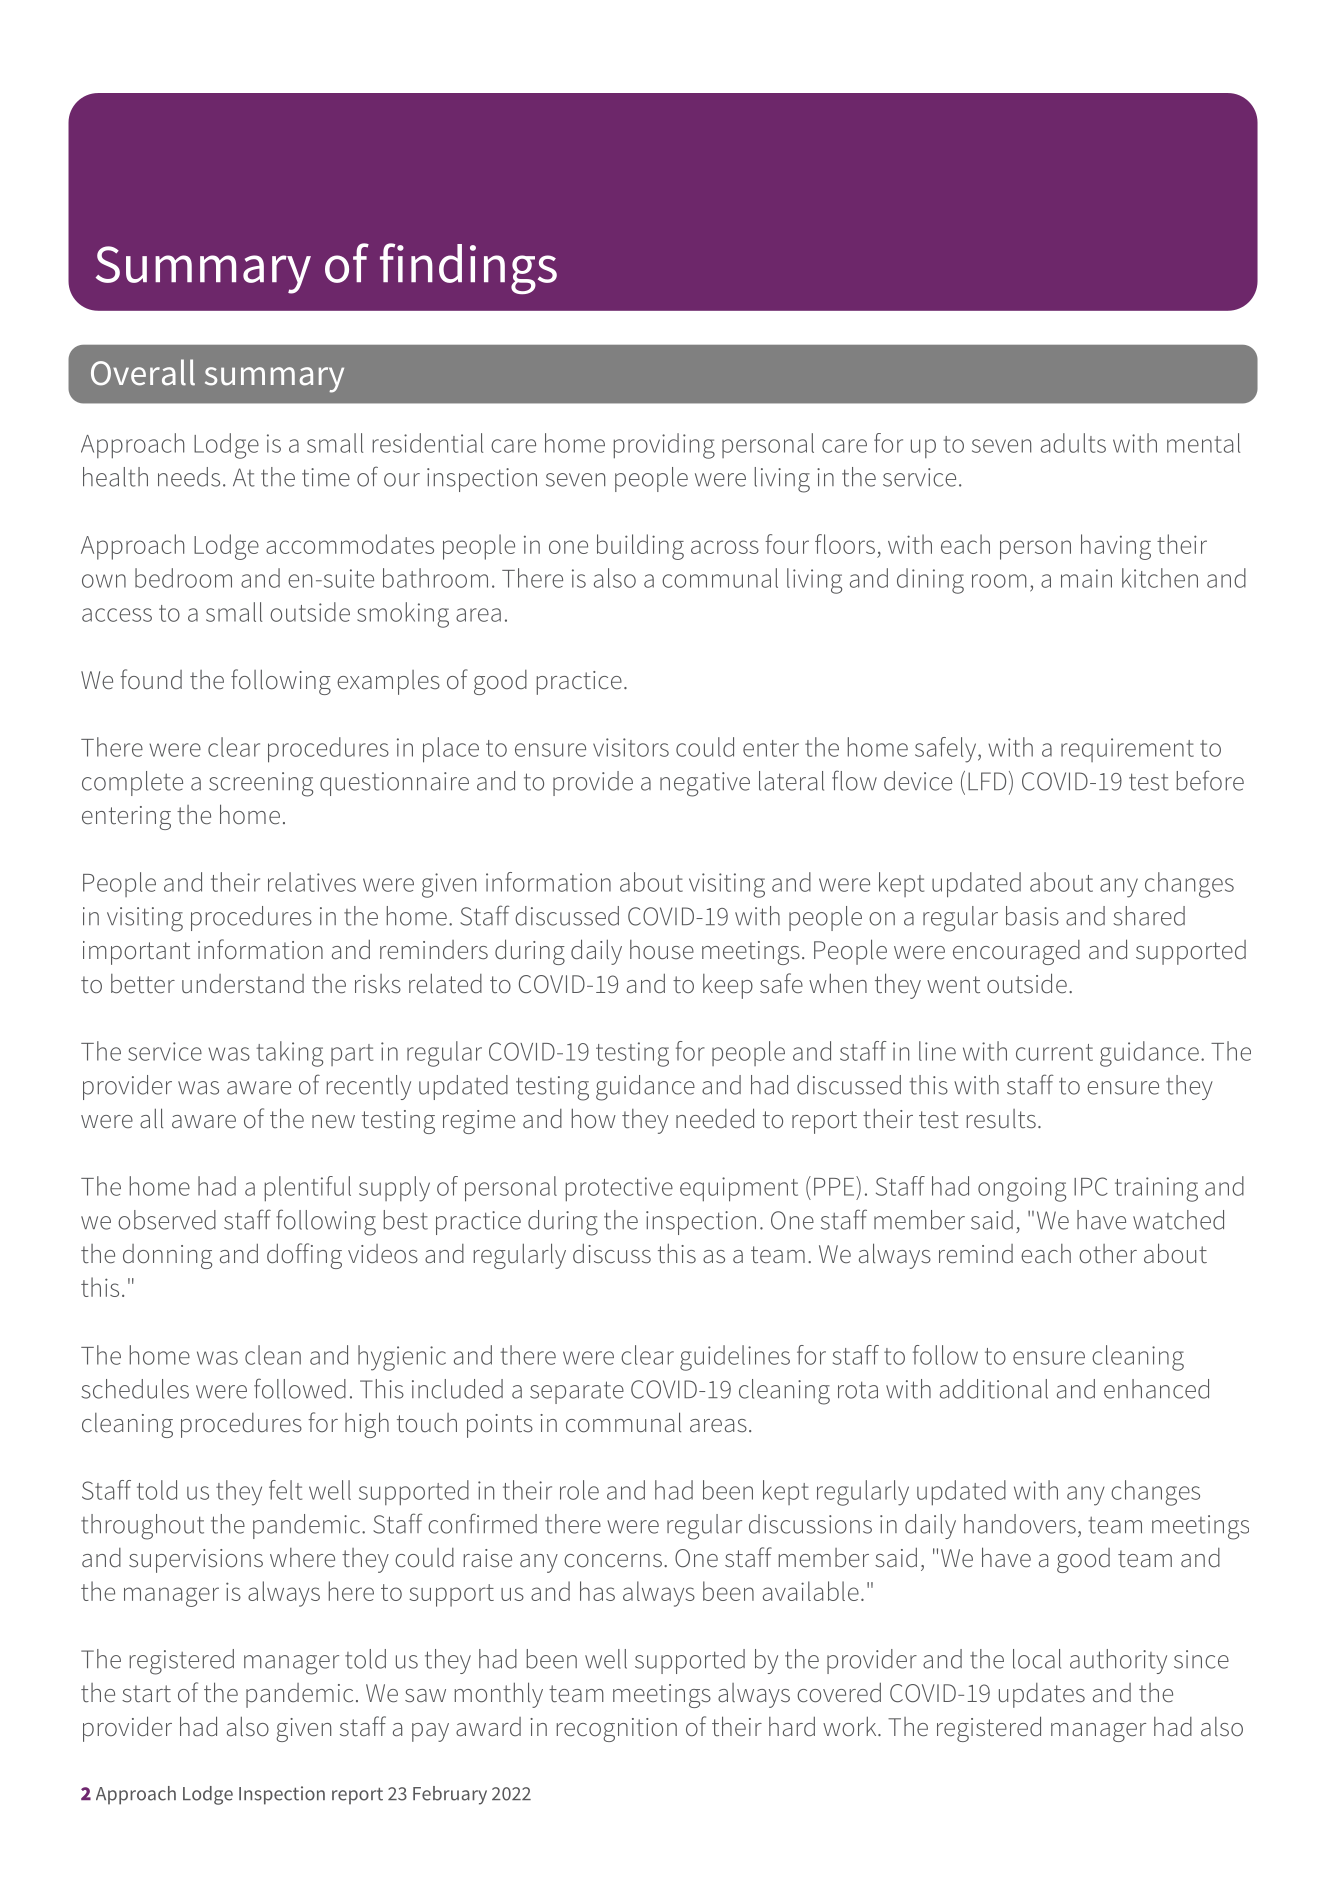  Describe the element at coordinates (151, 679) in the image. I see `found` at that location.
